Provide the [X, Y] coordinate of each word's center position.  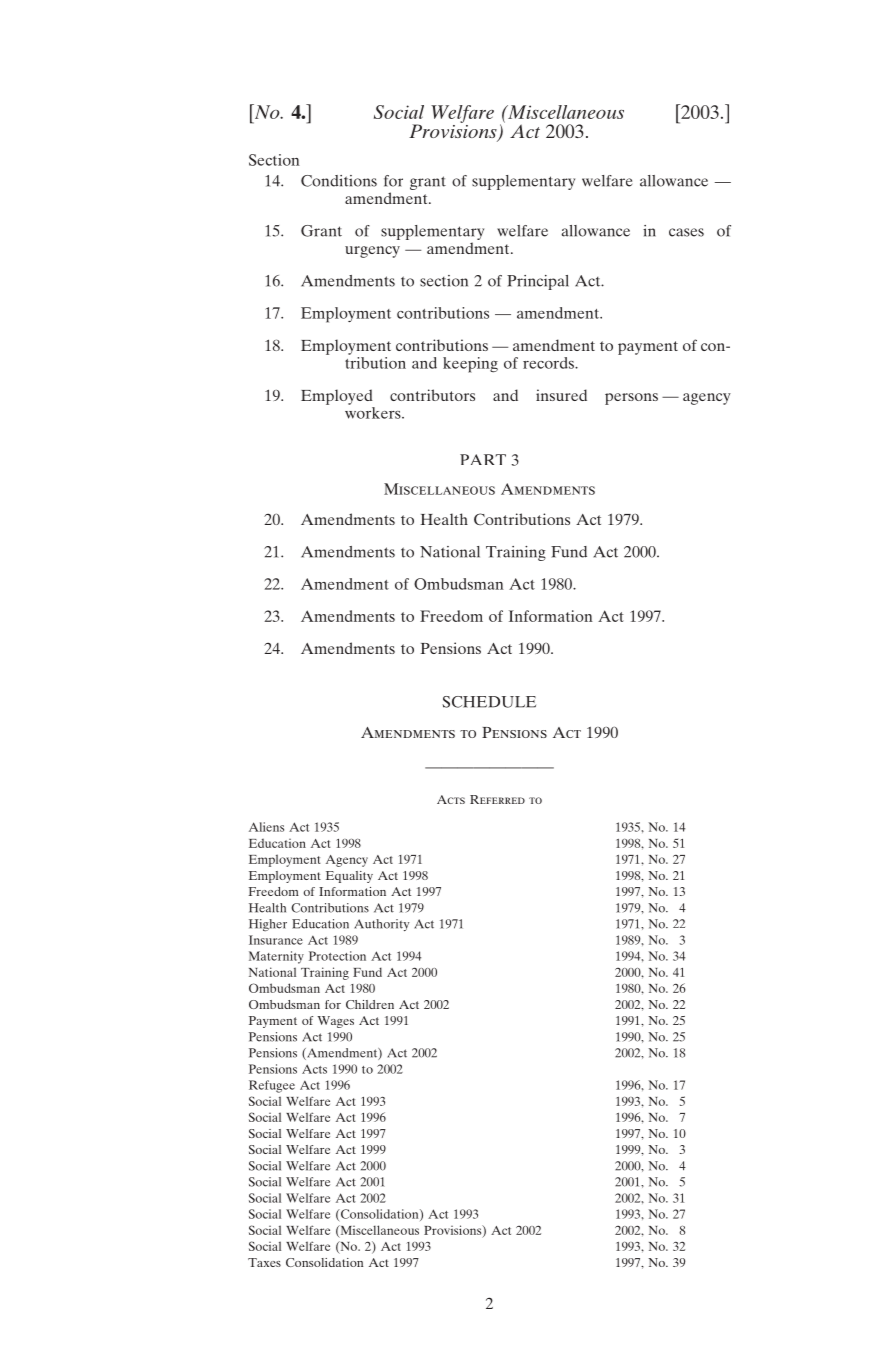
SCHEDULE [489, 702]
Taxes [264, 1262]
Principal [538, 282]
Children [370, 1004]
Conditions [339, 181]
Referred [497, 799]
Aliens [266, 827]
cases [686, 232]
